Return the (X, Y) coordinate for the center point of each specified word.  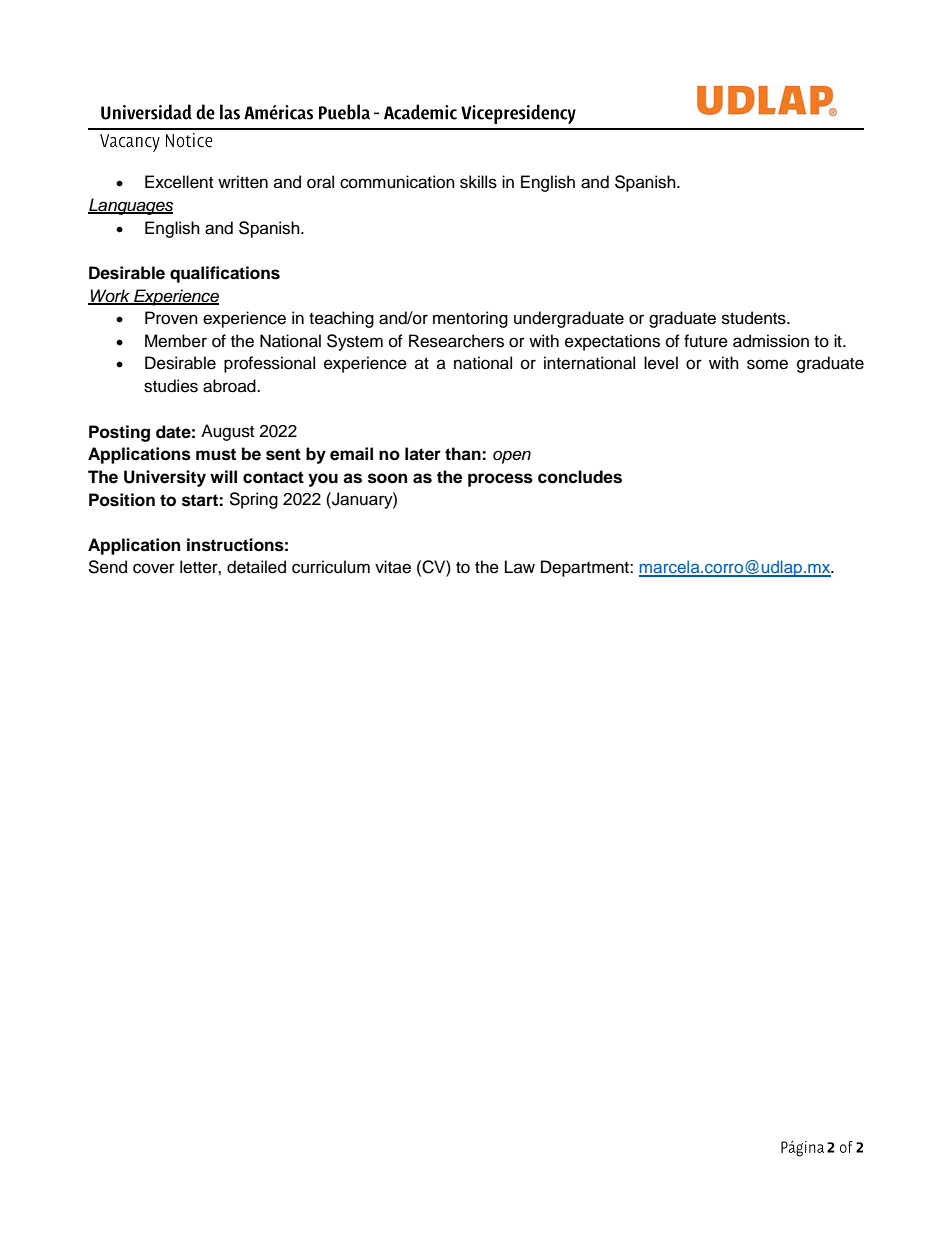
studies (171, 386)
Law (520, 566)
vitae (393, 567)
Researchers (456, 341)
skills (478, 182)
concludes (580, 477)
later (423, 454)
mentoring (470, 319)
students (755, 318)
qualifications (225, 274)
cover (154, 568)
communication (397, 182)
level (661, 363)
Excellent (179, 182)
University (165, 478)
